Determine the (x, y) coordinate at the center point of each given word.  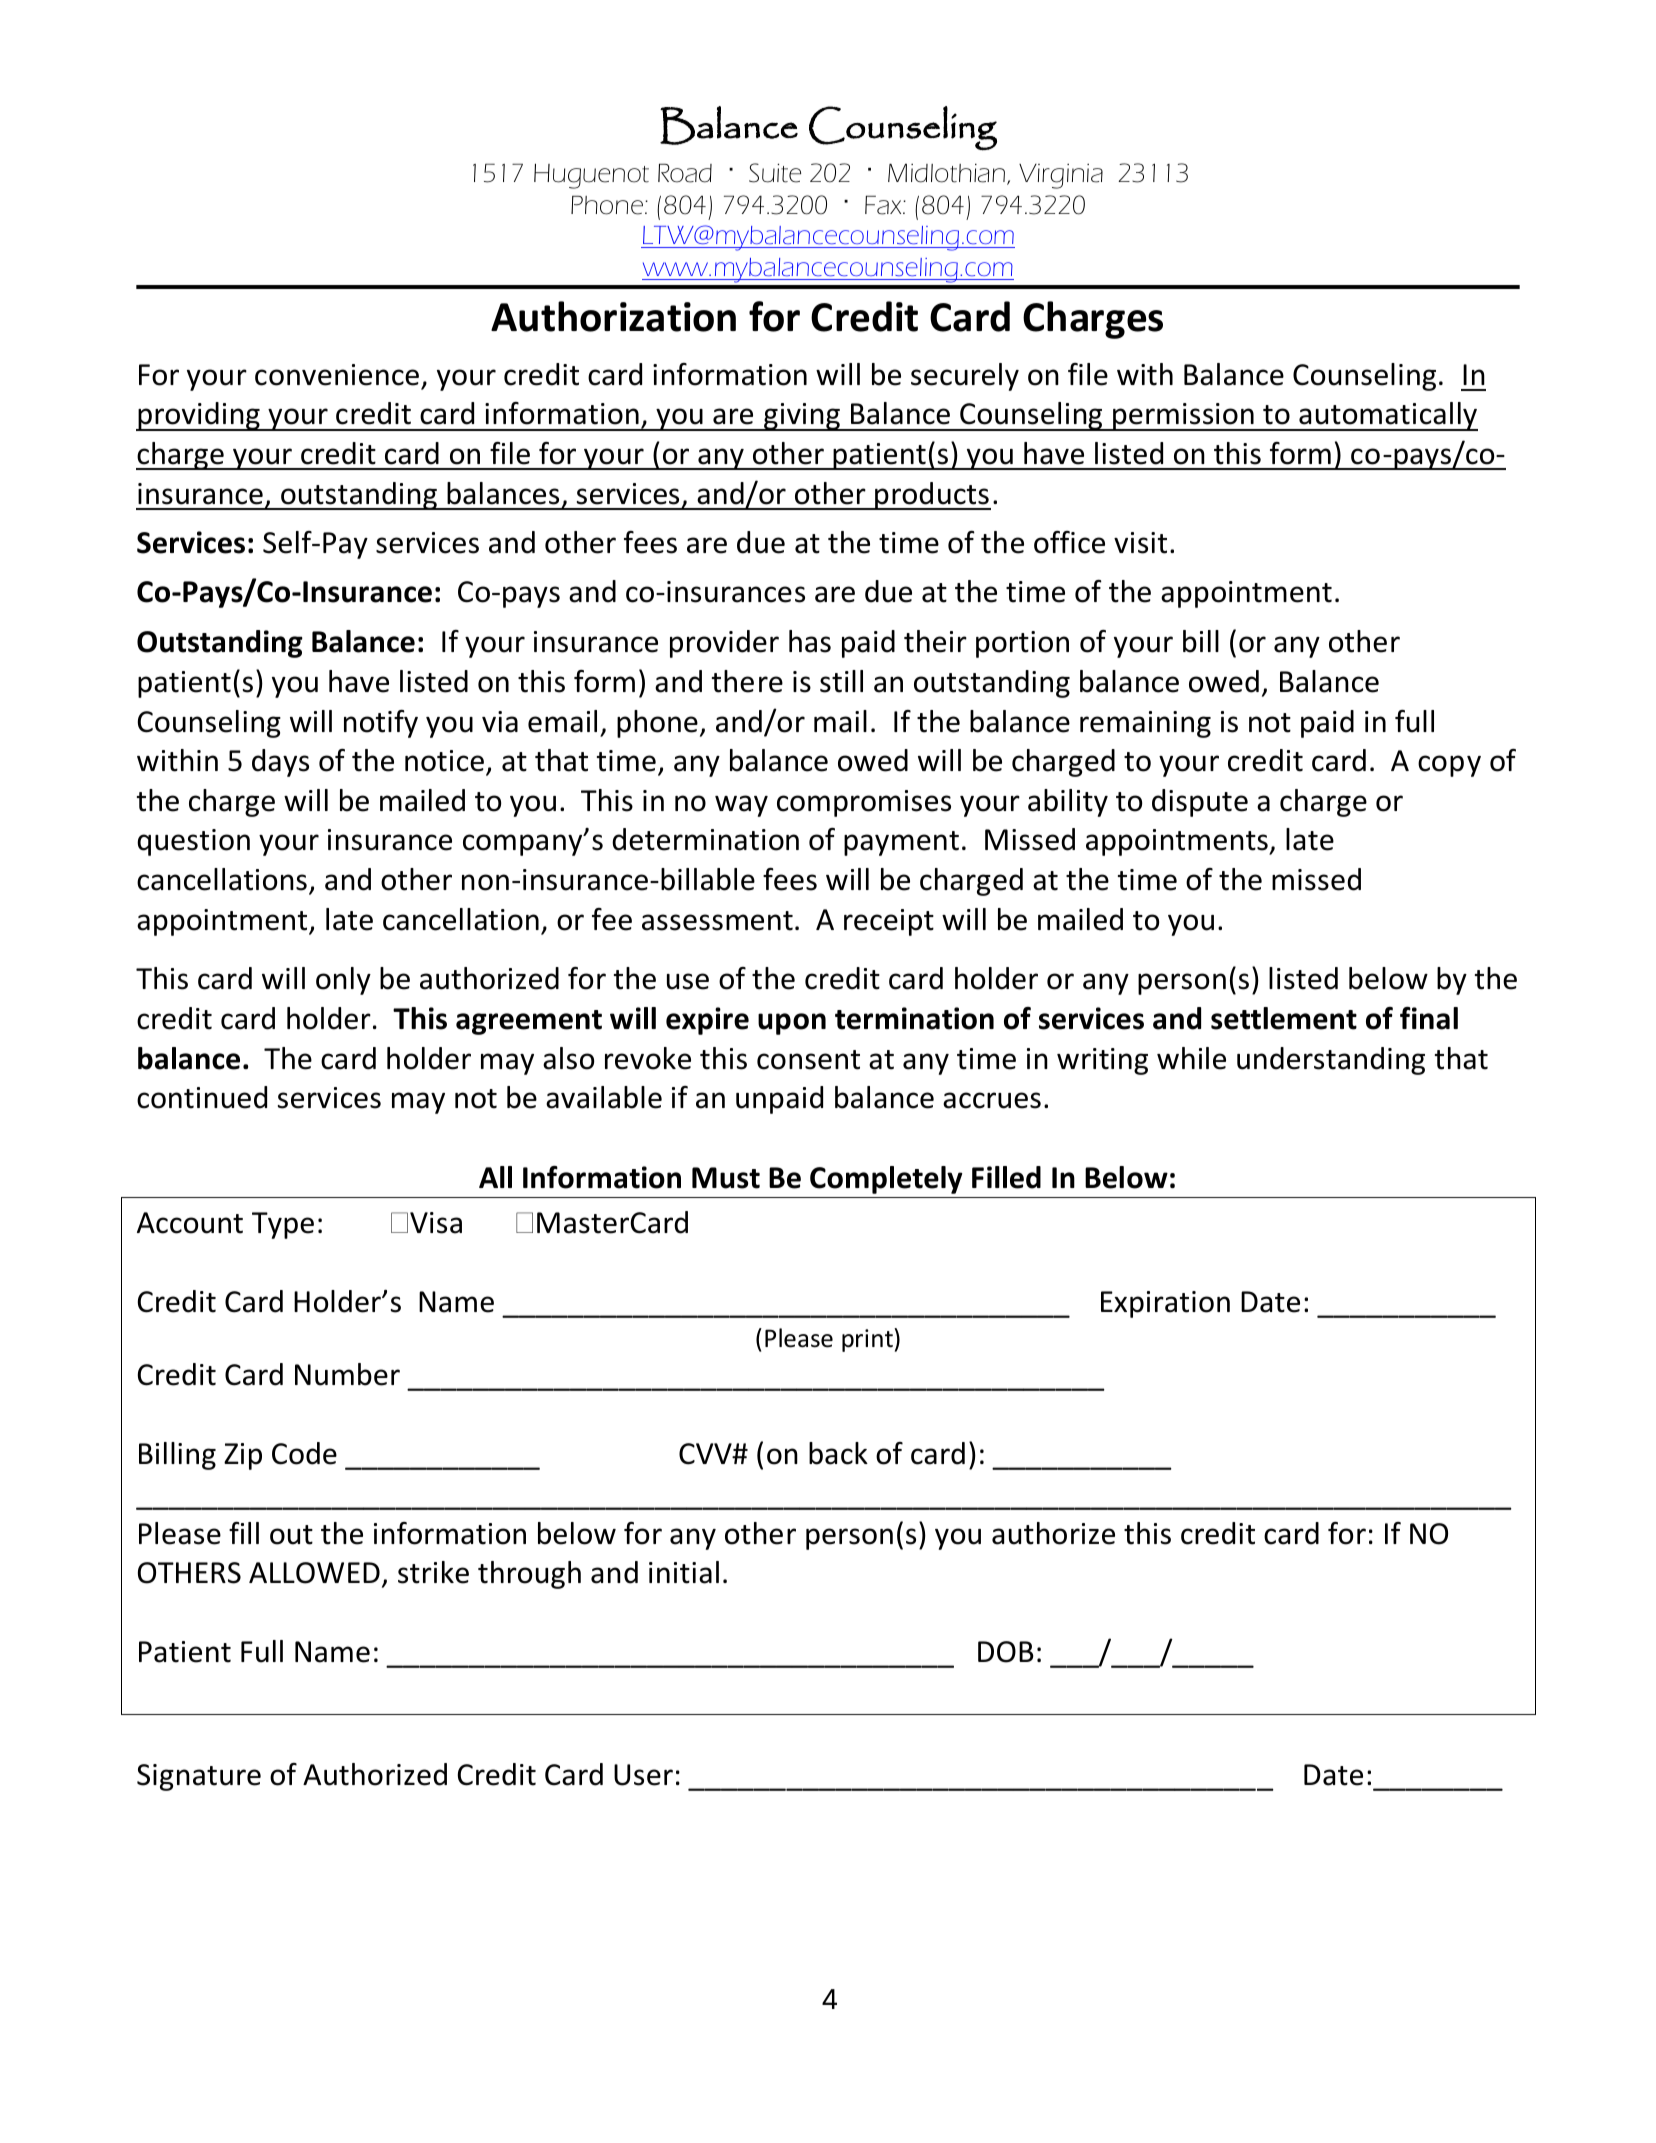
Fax (884, 205)
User (643, 1775)
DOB (1006, 1652)
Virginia (1061, 176)
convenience (337, 375)
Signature (199, 1777)
